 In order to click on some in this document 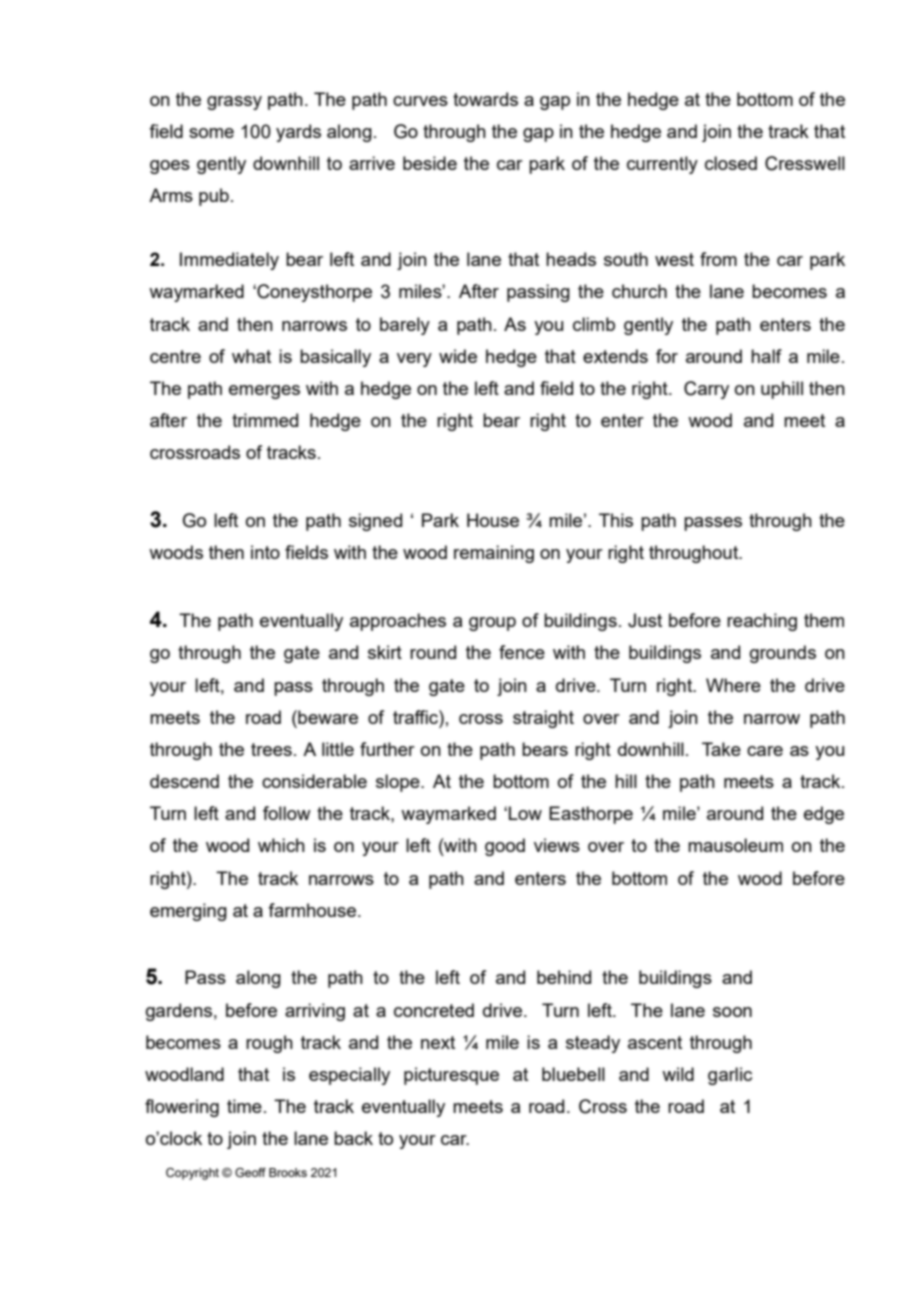, I will do `click(211, 133)`.
